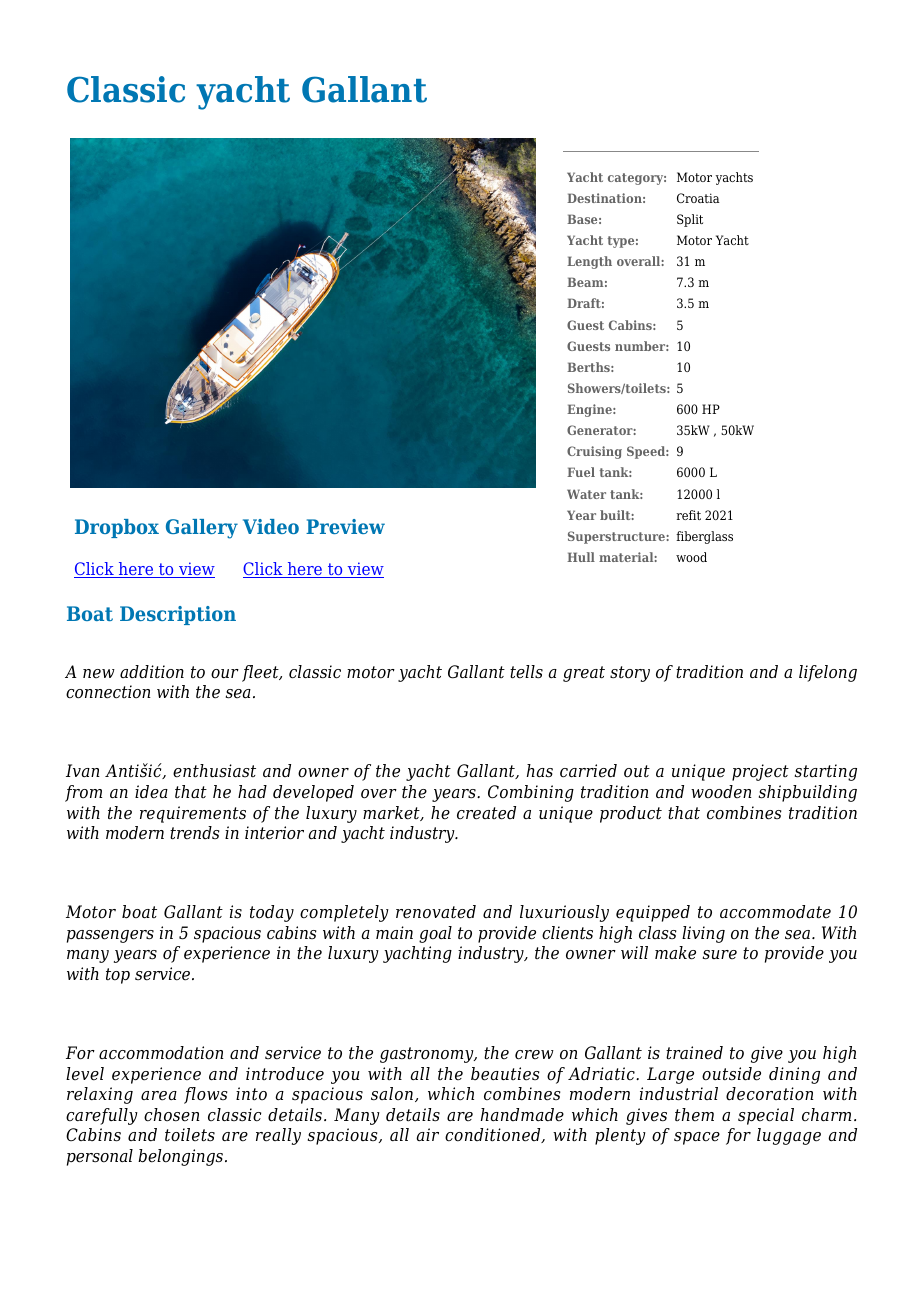 Image resolution: width=924 pixels, height=1308 pixels. I want to click on Length, so click(589, 262).
